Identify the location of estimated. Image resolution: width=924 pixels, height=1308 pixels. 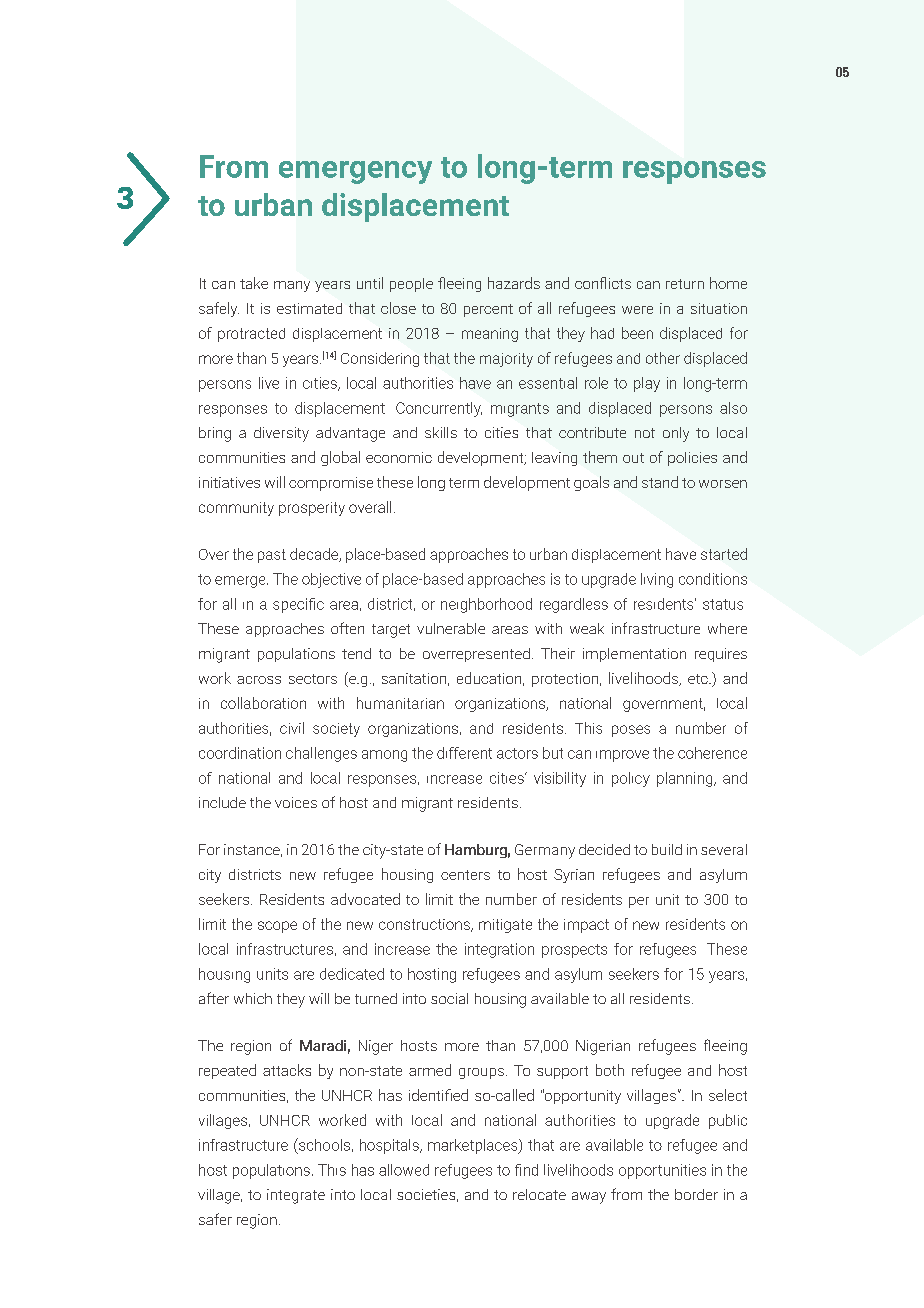
(309, 308).
